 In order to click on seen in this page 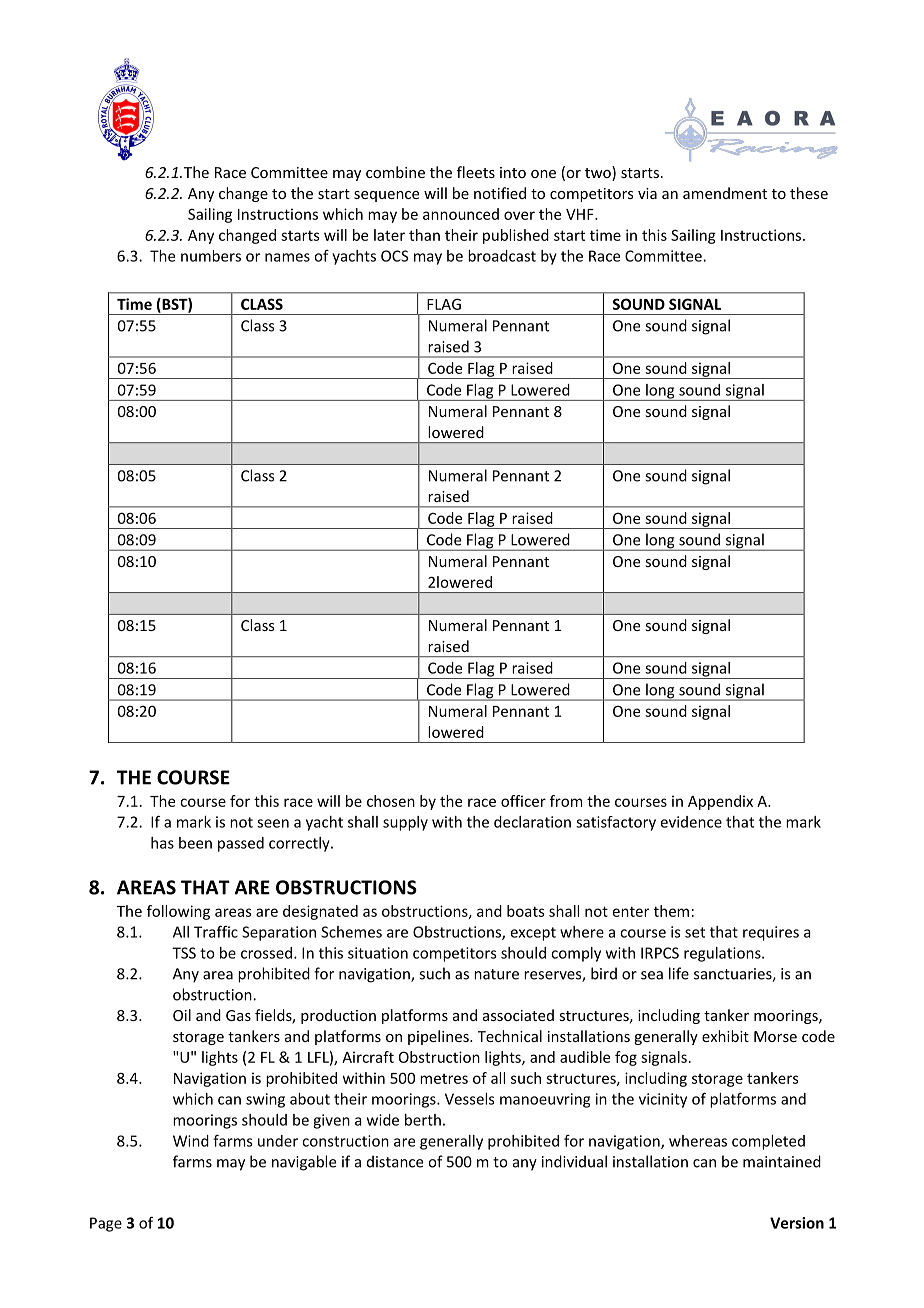, I will do `click(273, 823)`.
